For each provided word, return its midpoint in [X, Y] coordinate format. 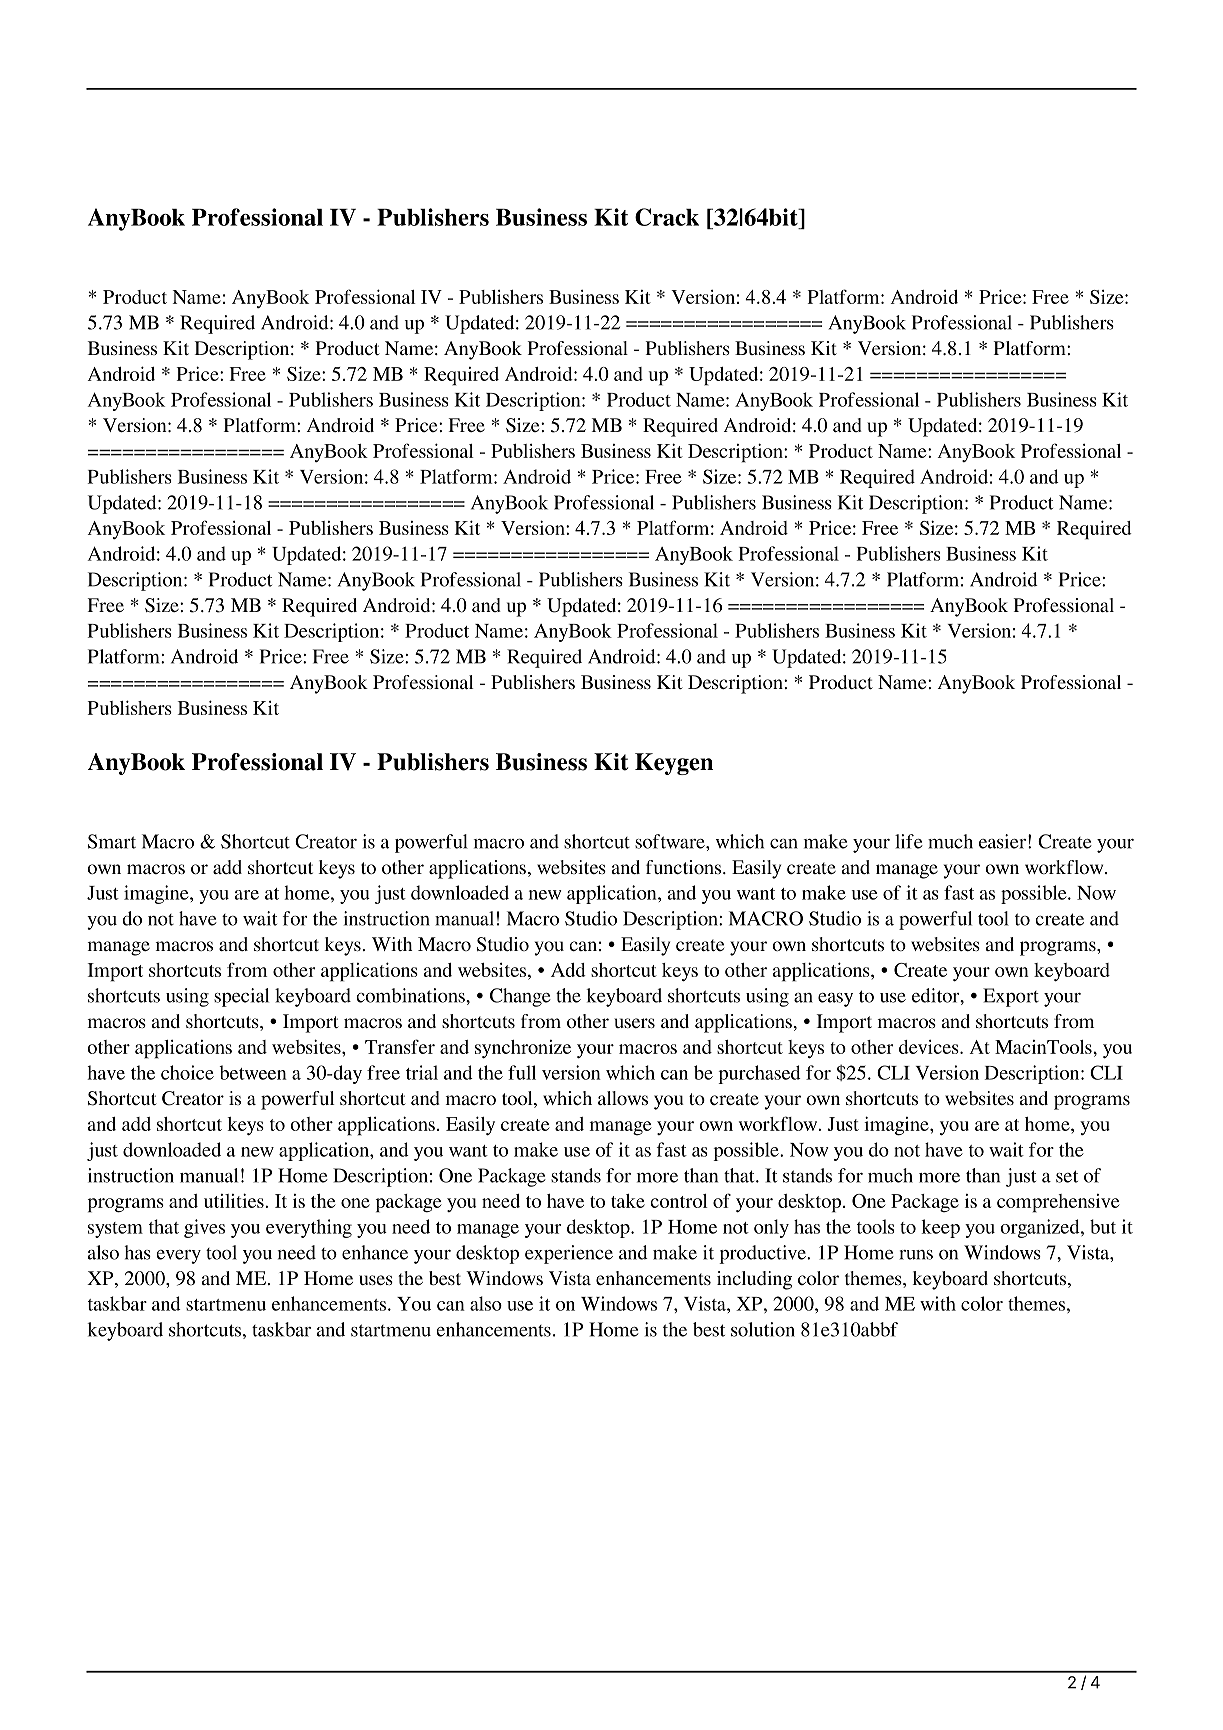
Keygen [674, 764]
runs [916, 1255]
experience [569, 1254]
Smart [112, 841]
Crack [667, 217]
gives [204, 1228]
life [909, 841]
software [671, 841]
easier [1002, 841]
